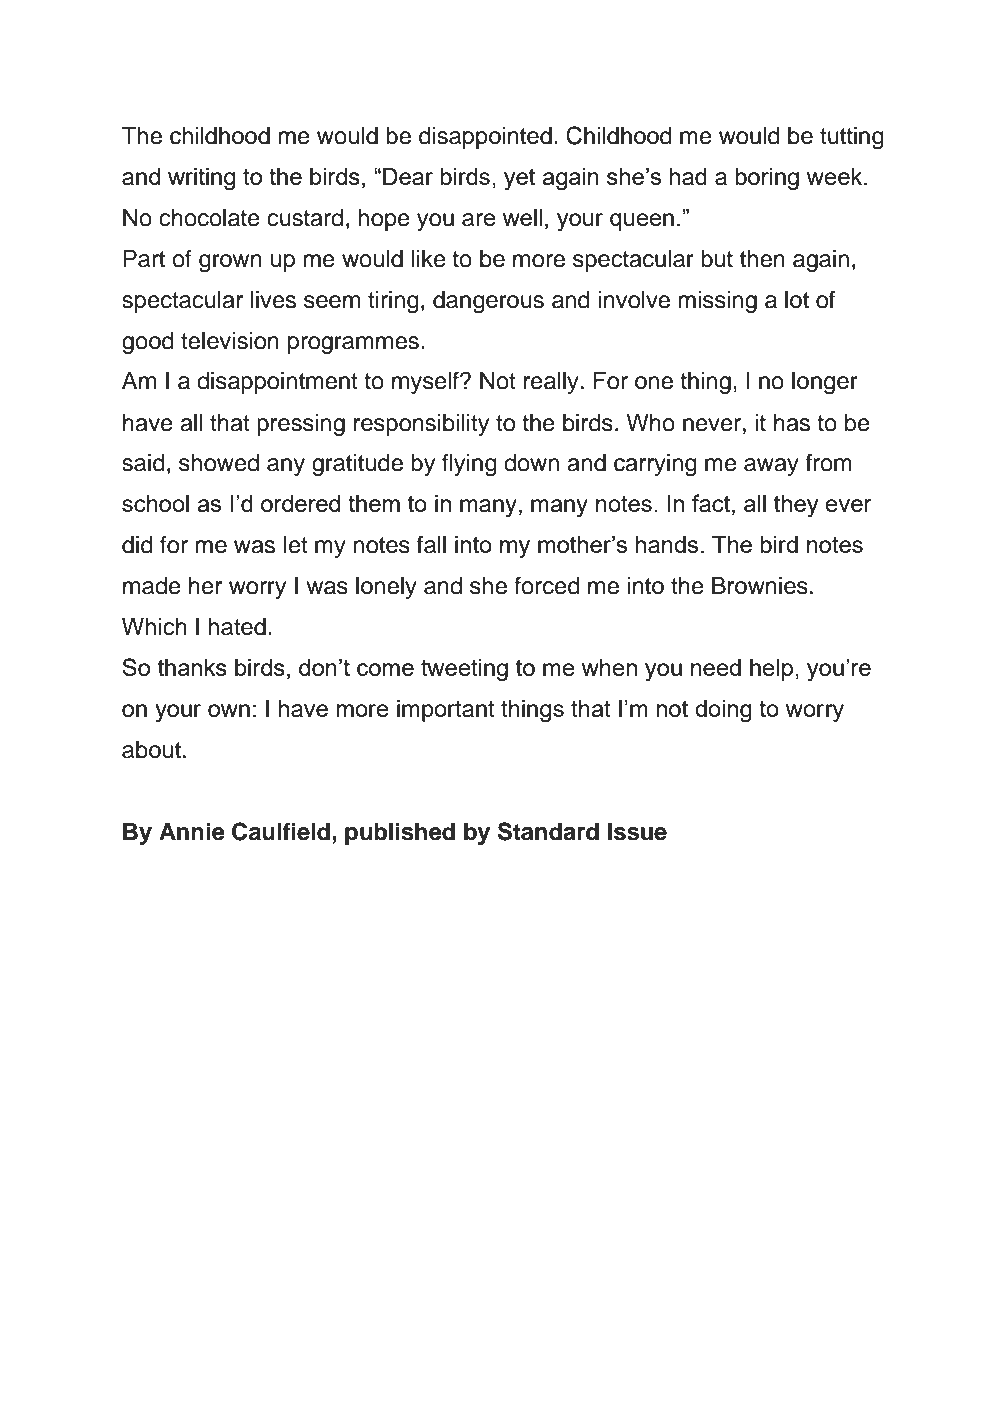 The width and height of the screenshot is (1008, 1426). I want to click on help, so click(773, 670).
